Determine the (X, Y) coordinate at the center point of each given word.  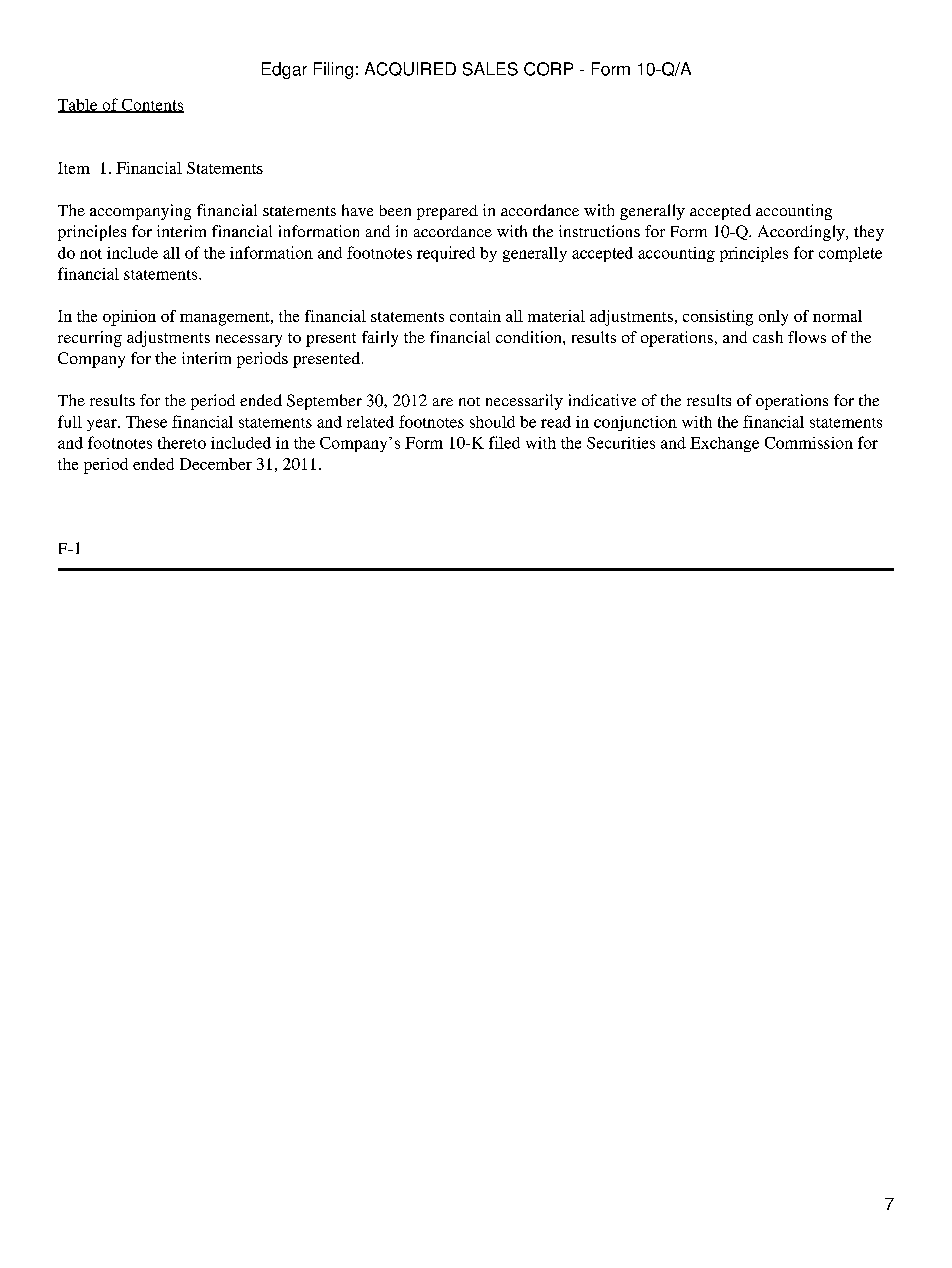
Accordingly (802, 233)
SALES (490, 69)
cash (768, 337)
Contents (151, 106)
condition (530, 337)
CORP (548, 69)
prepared (447, 212)
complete (850, 254)
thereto (182, 443)
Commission (809, 443)
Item (74, 168)
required (446, 254)
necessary (249, 341)
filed (504, 442)
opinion (129, 318)
